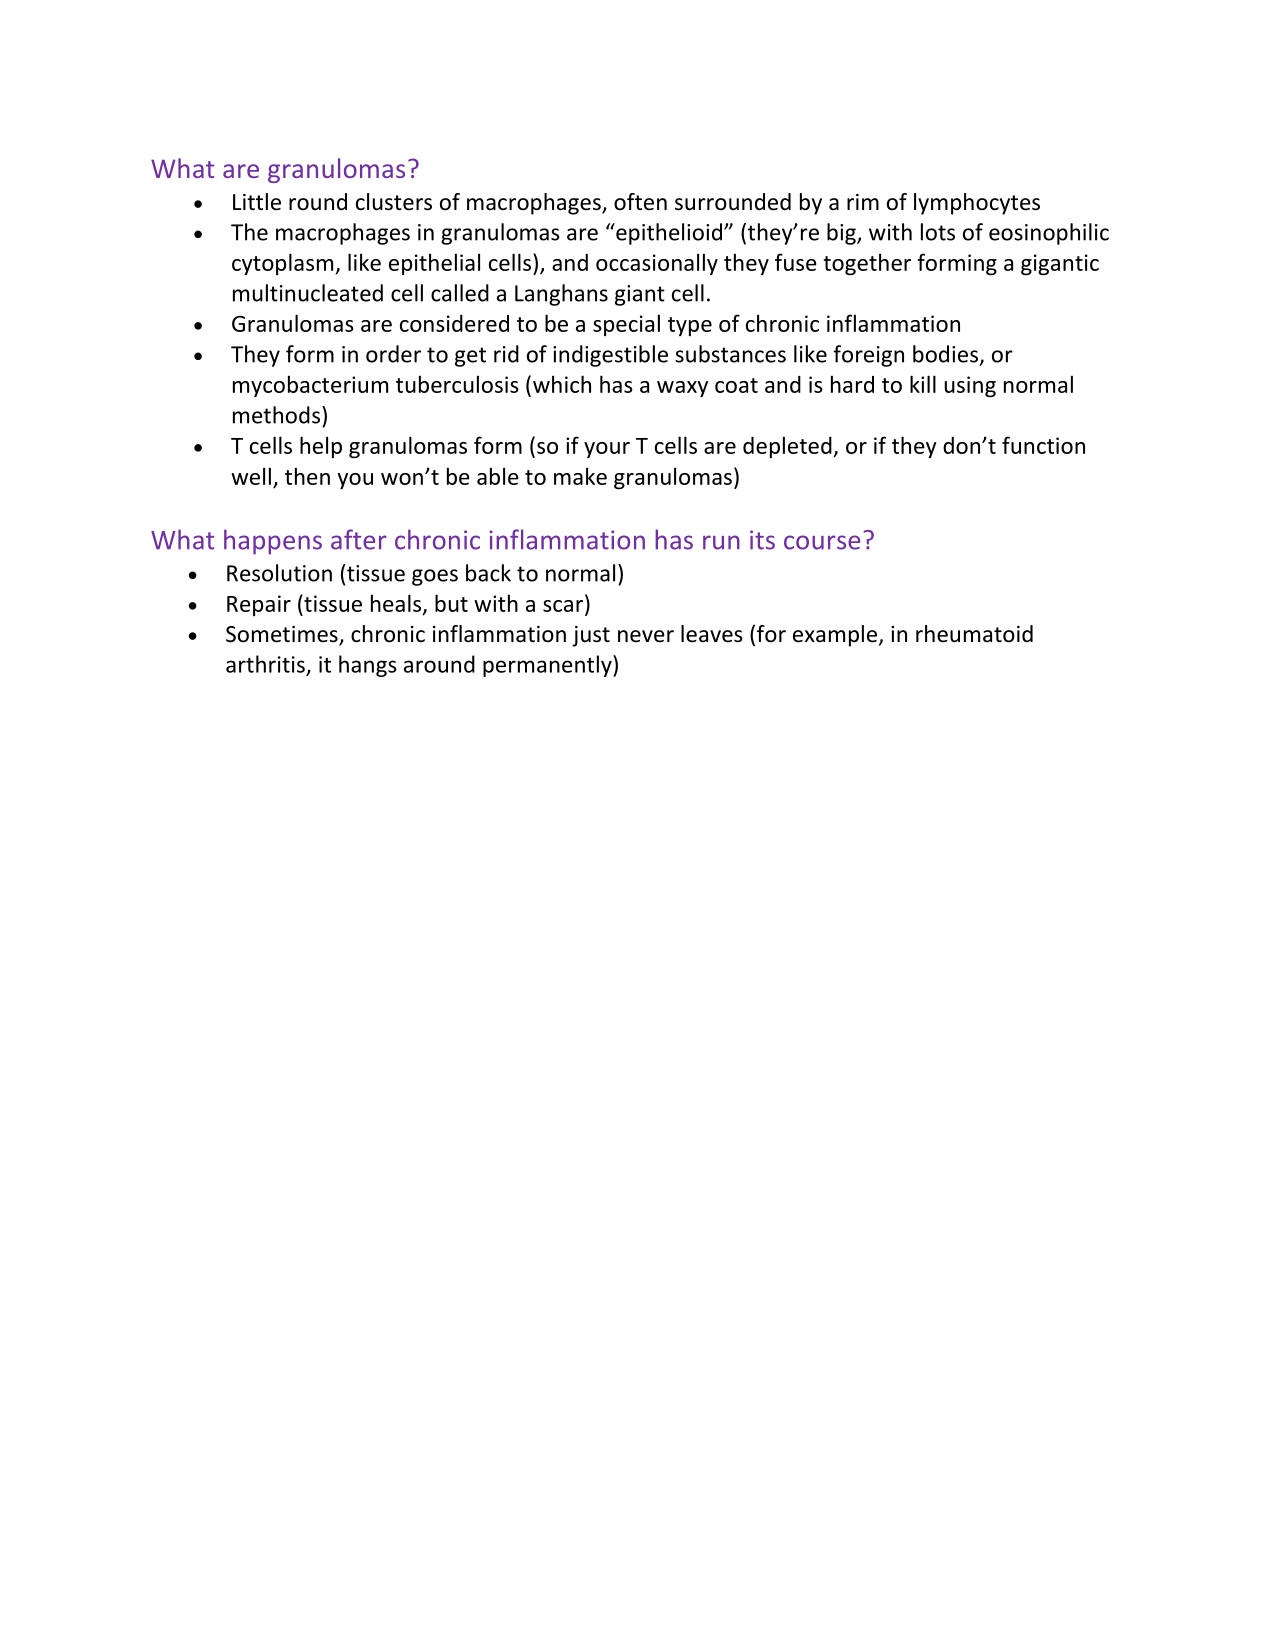  What do you see at coordinates (977, 204) in the page?
I see `lymphocytes` at bounding box center [977, 204].
